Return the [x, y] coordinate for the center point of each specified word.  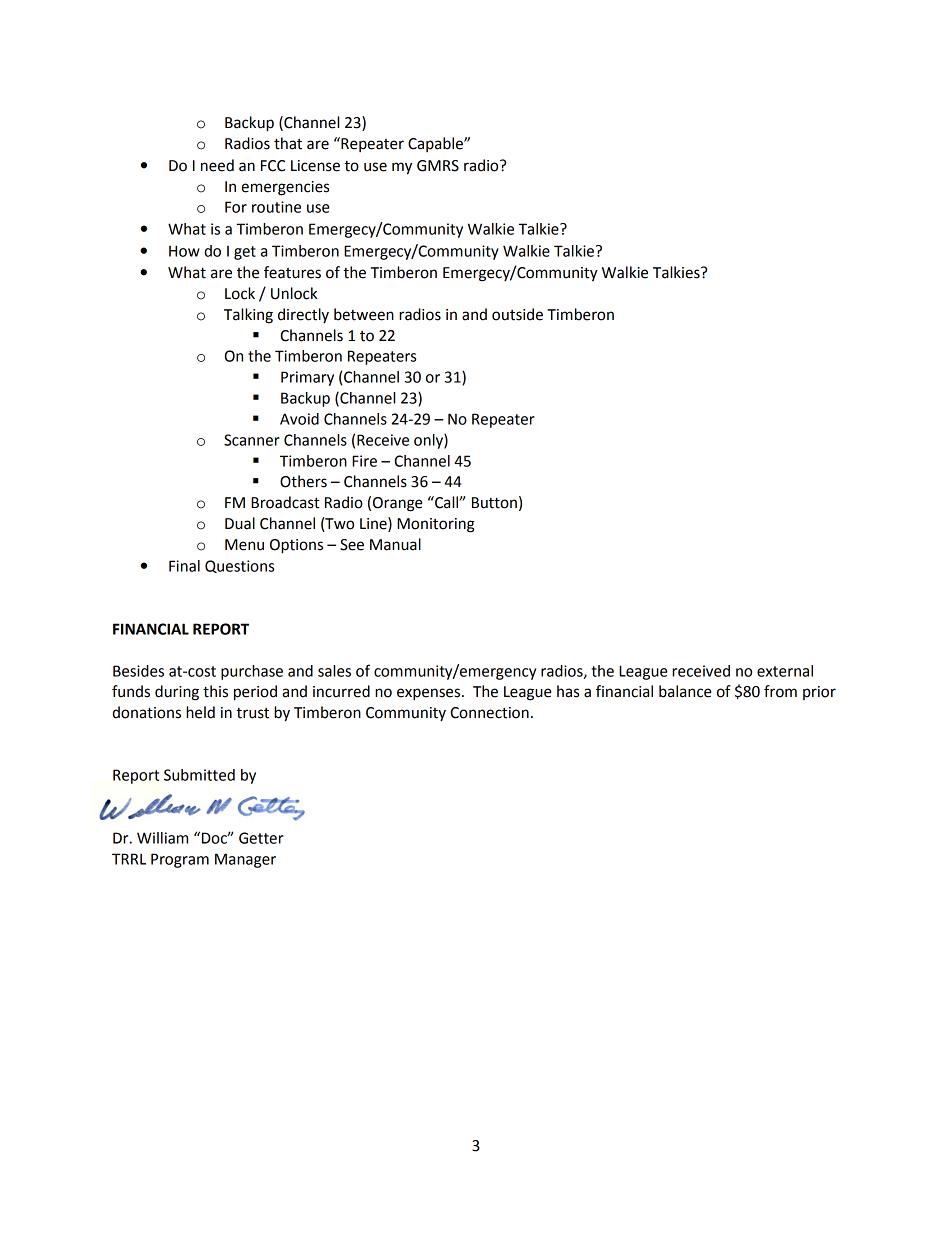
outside [517, 314]
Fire [364, 461]
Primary [307, 378]
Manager [245, 860]
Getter [261, 838]
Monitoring [436, 525]
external [785, 671]
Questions [239, 566]
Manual [395, 544]
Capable [436, 144]
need [217, 165]
